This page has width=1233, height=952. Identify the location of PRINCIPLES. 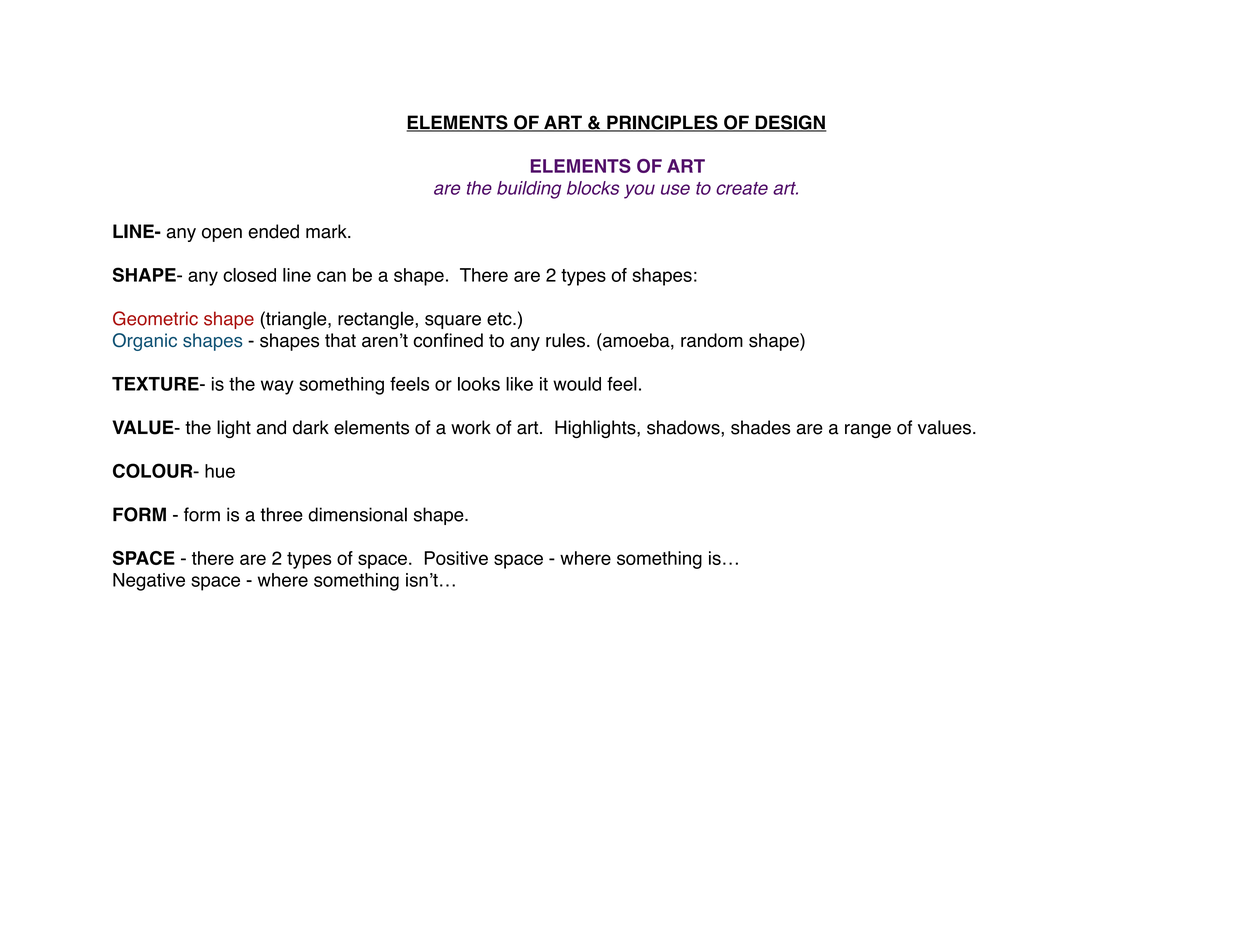
(662, 123).
